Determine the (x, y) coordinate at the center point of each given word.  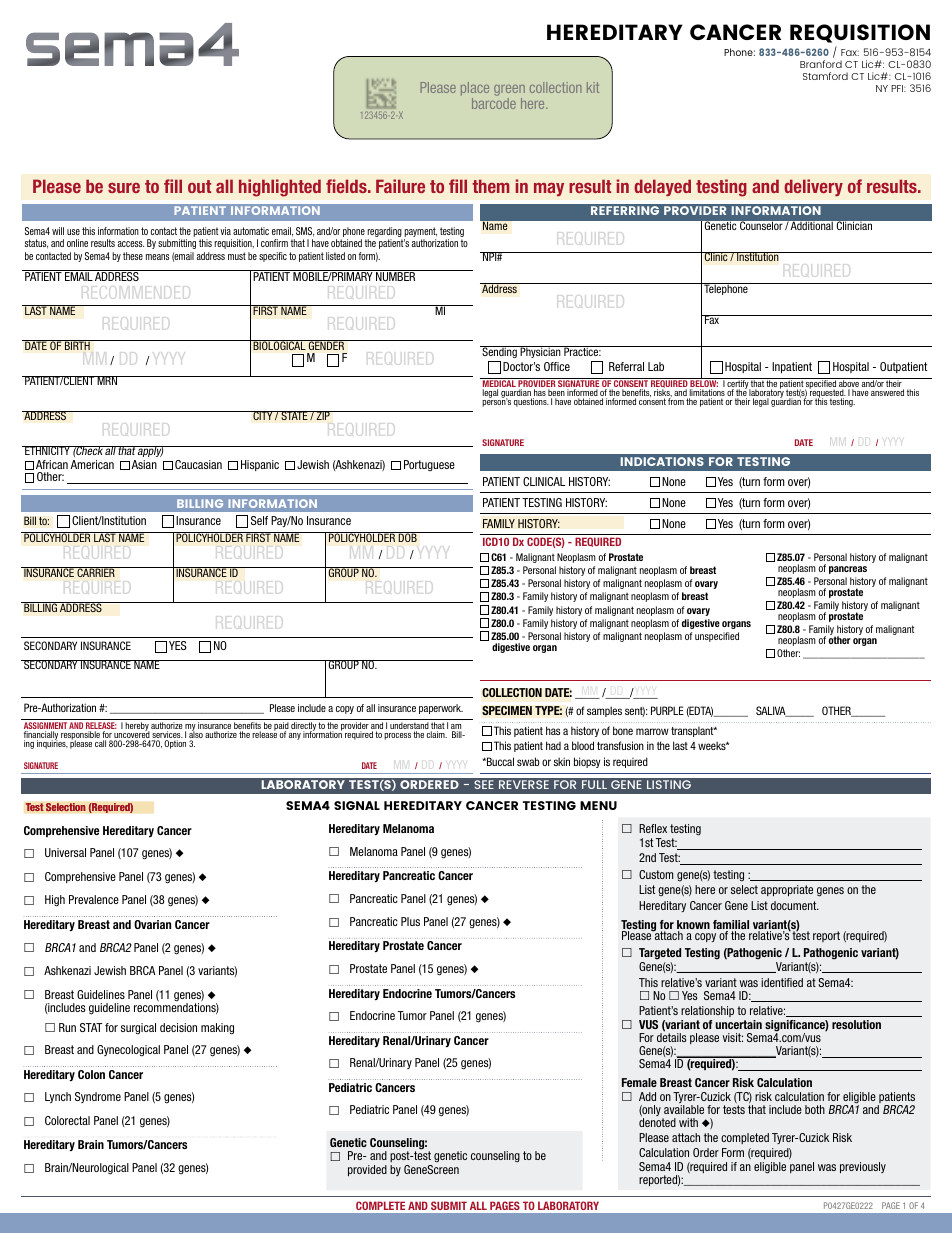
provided (367, 1170)
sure (124, 188)
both (815, 1109)
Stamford (825, 76)
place (475, 90)
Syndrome (98, 1097)
